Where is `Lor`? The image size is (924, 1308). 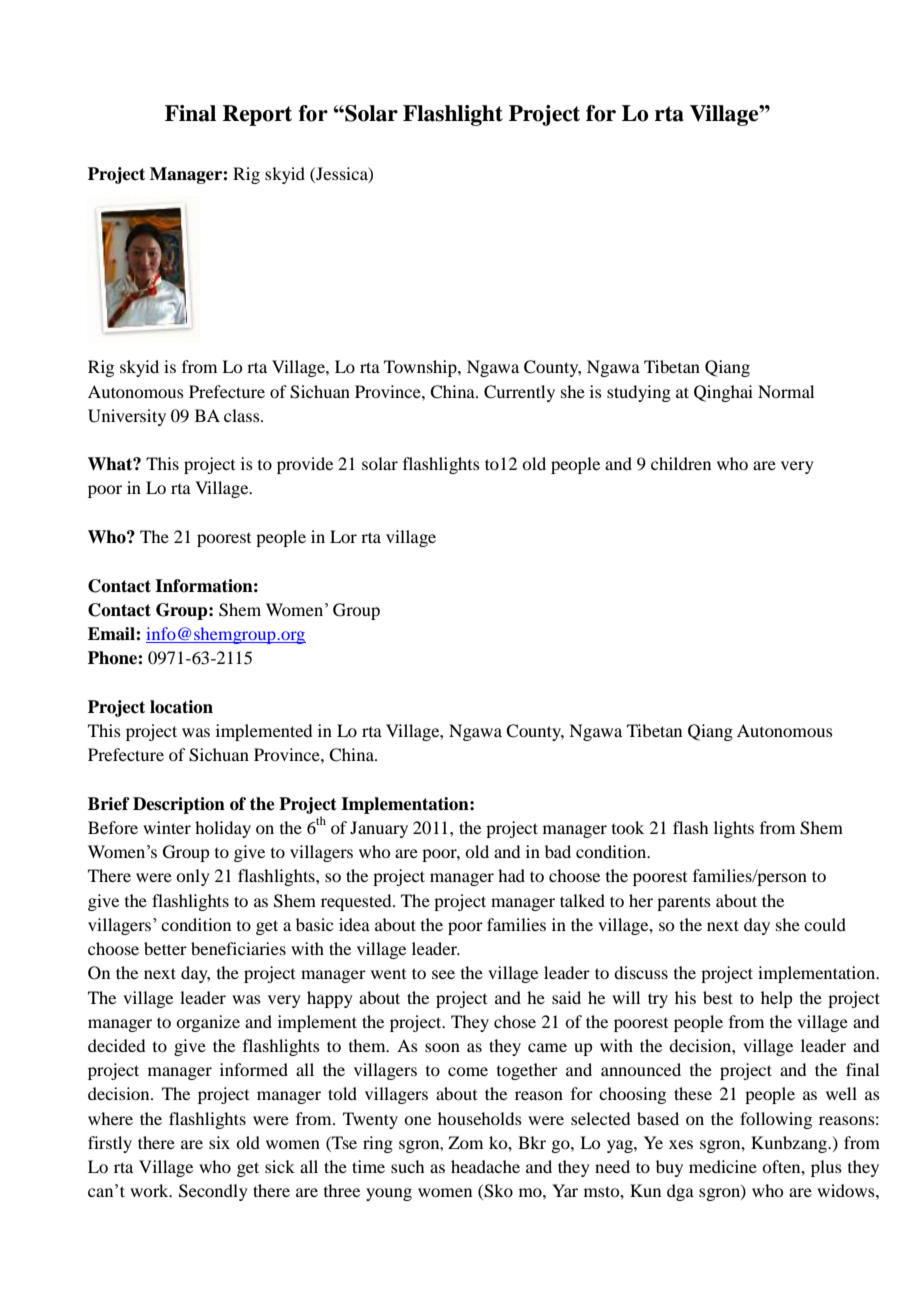 Lor is located at coordinates (343, 536).
